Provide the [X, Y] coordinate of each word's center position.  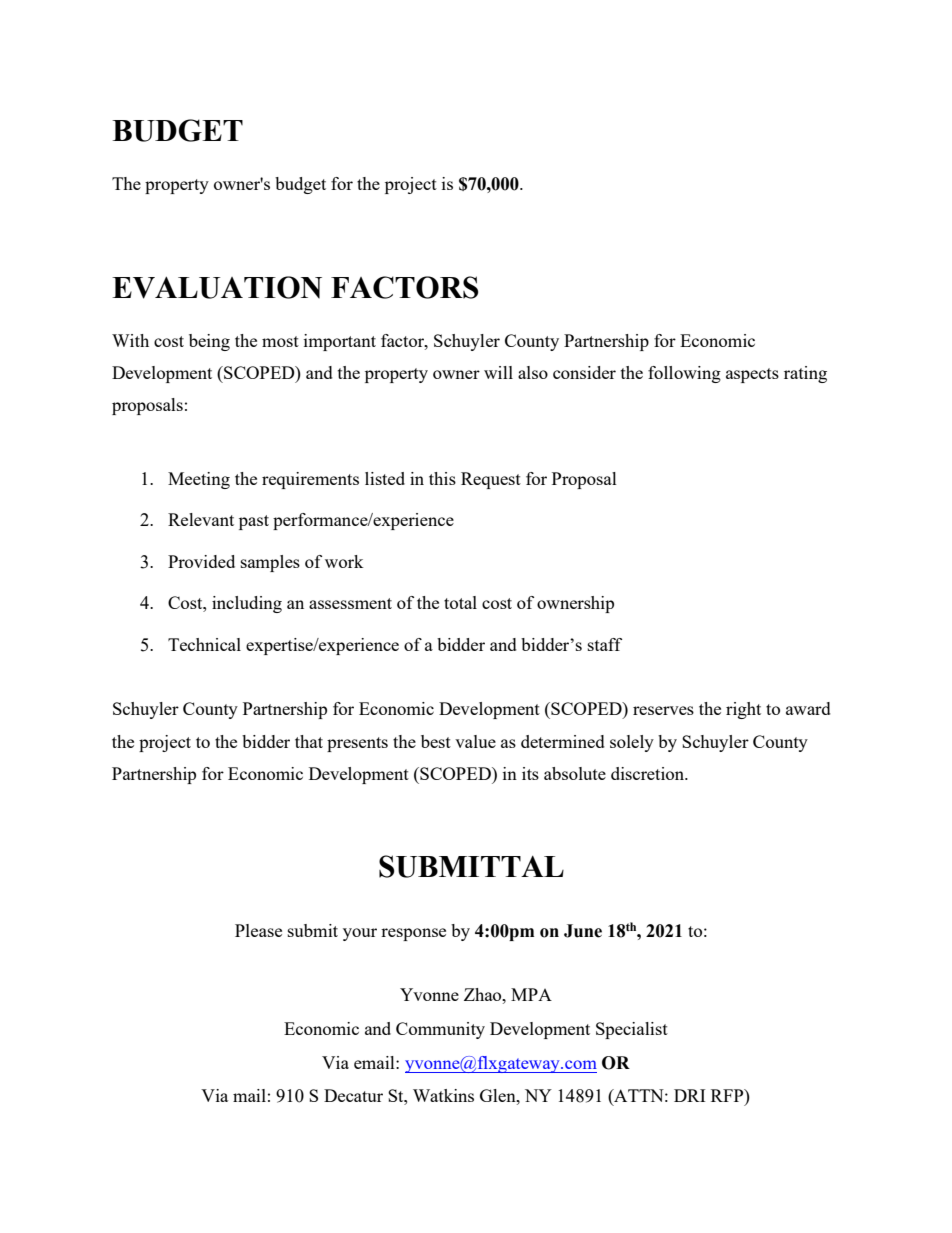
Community [440, 1030]
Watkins [443, 1095]
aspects [752, 375]
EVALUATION [217, 287]
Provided [201, 561]
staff [605, 644]
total [460, 602]
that [309, 741]
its [530, 773]
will [498, 372]
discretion [649, 773]
